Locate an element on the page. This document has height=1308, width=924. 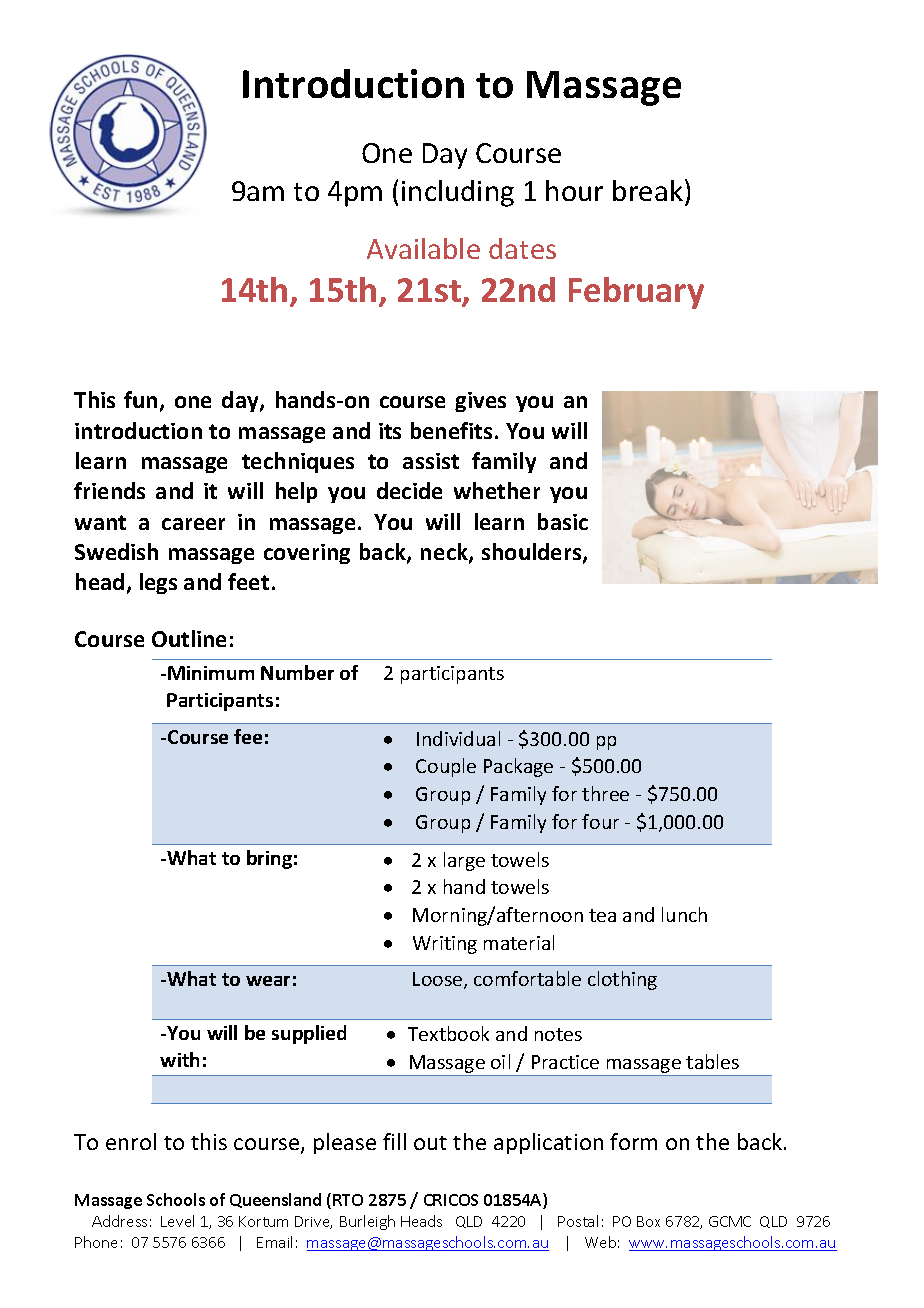
RTO is located at coordinates (348, 1200).
